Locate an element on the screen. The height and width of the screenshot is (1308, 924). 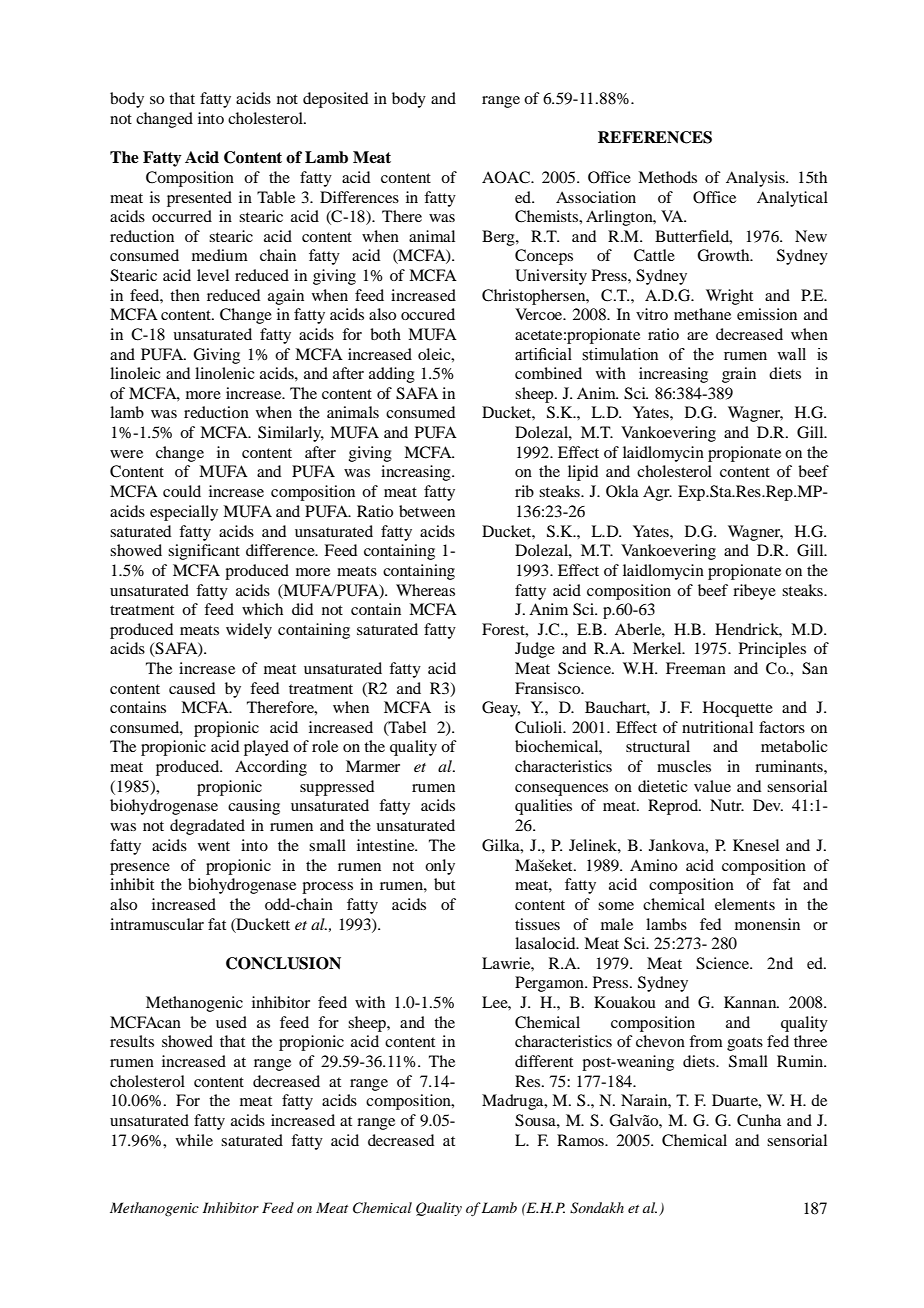
Analysis is located at coordinates (756, 179).
